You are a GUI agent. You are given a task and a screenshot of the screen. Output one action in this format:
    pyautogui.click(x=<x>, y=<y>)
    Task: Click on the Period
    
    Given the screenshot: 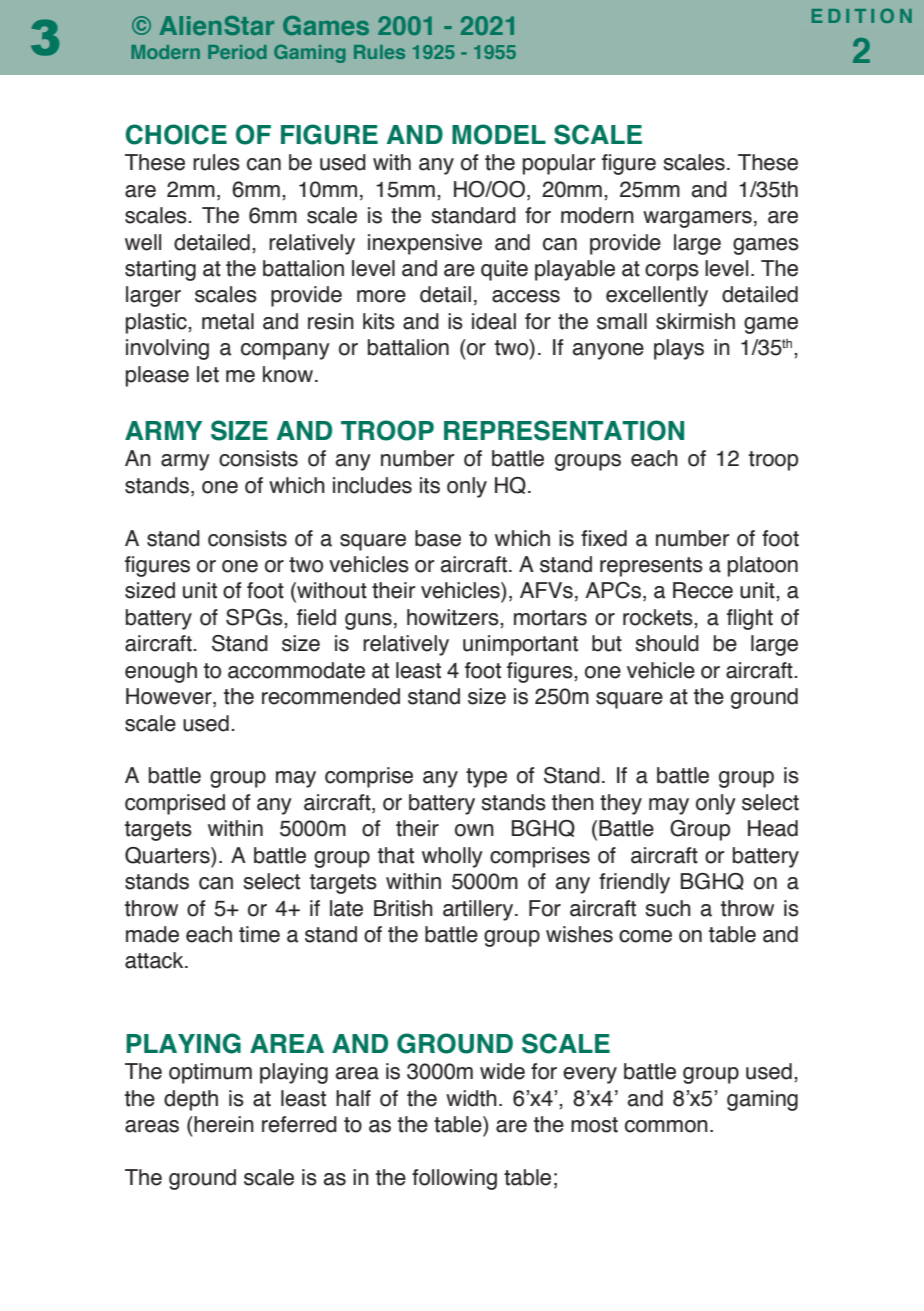 What is the action you would take?
    pyautogui.click(x=237, y=52)
